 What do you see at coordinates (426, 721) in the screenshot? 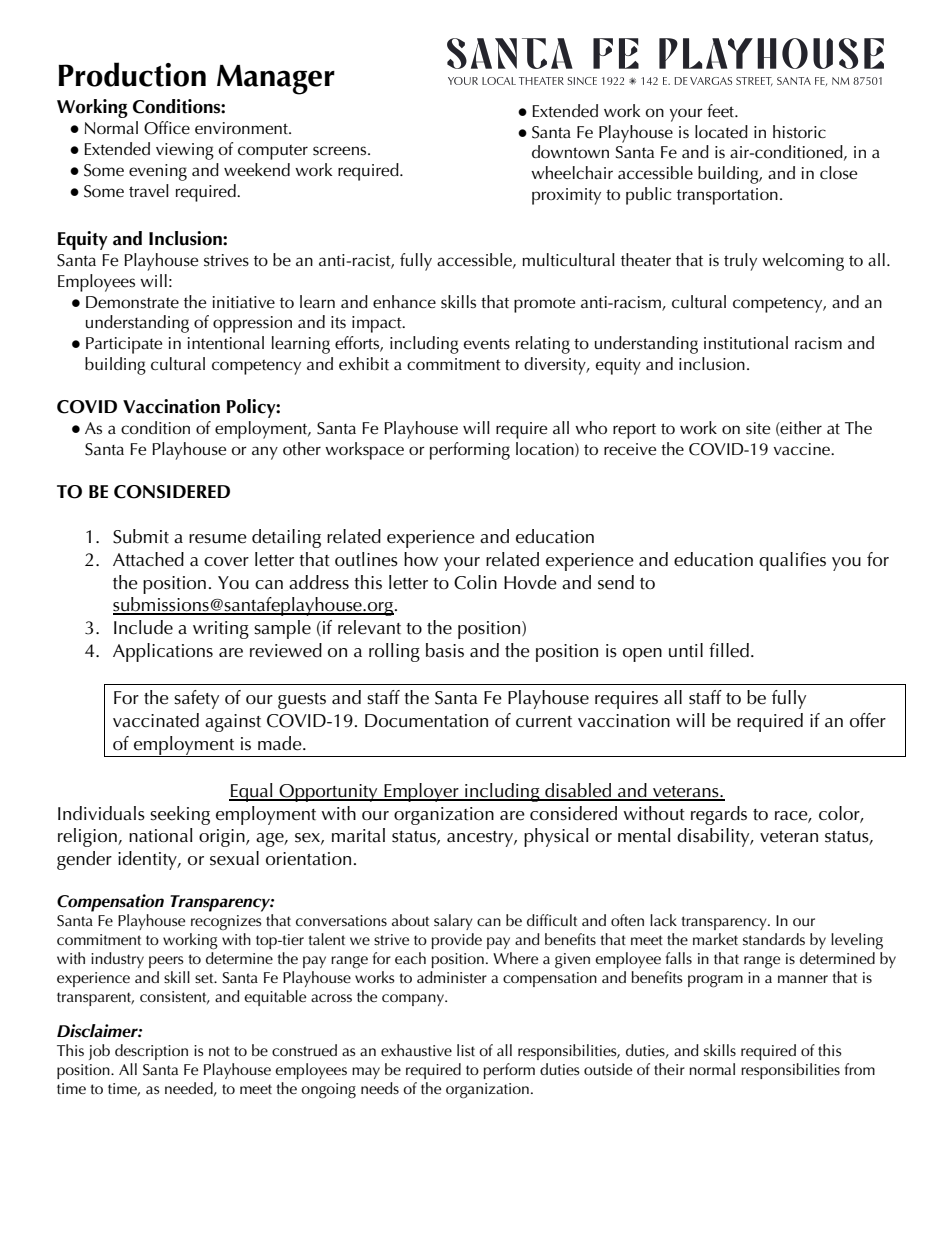
I see `Documentation` at bounding box center [426, 721].
